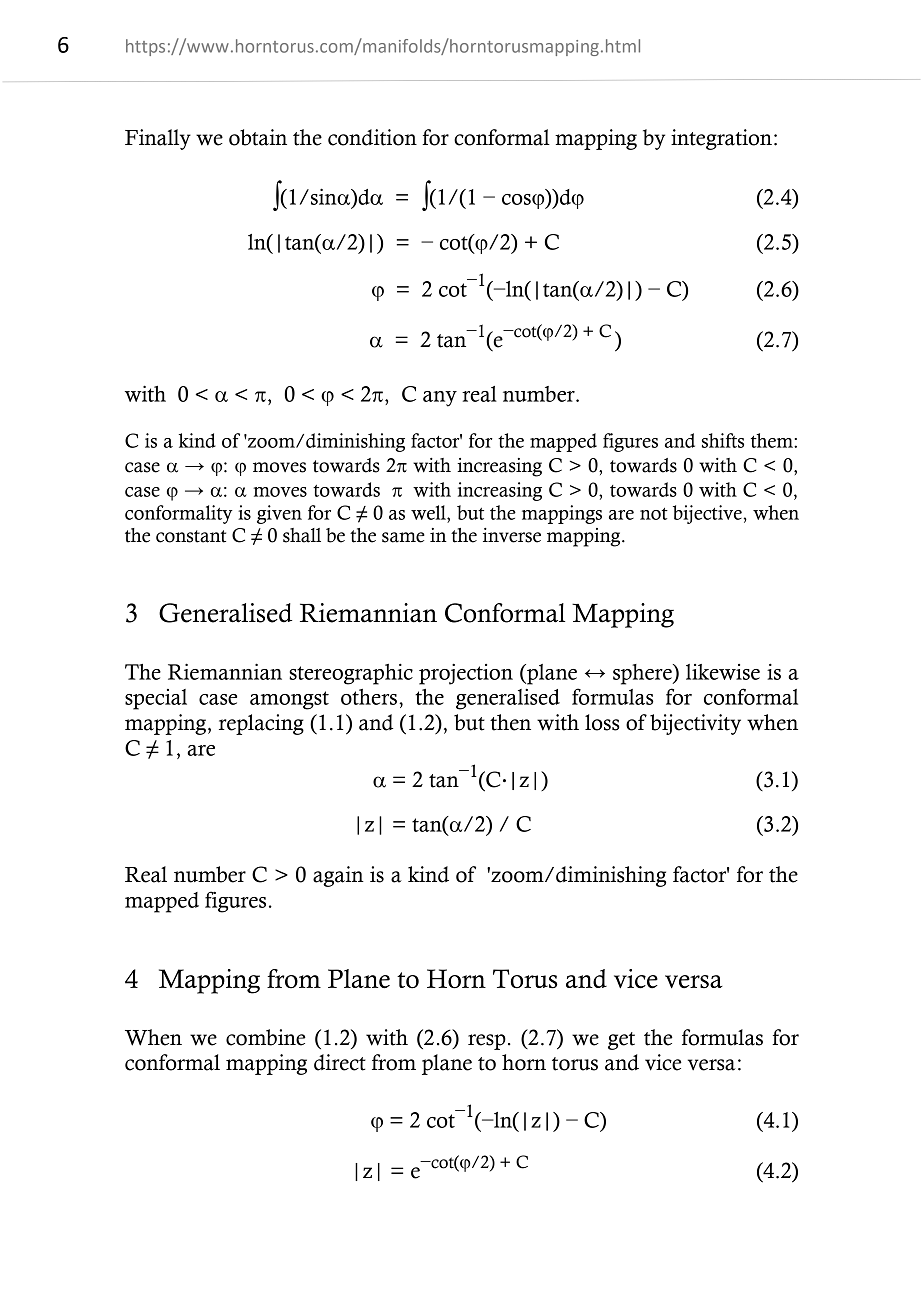 The height and width of the screenshot is (1311, 924). I want to click on integration, so click(721, 139).
